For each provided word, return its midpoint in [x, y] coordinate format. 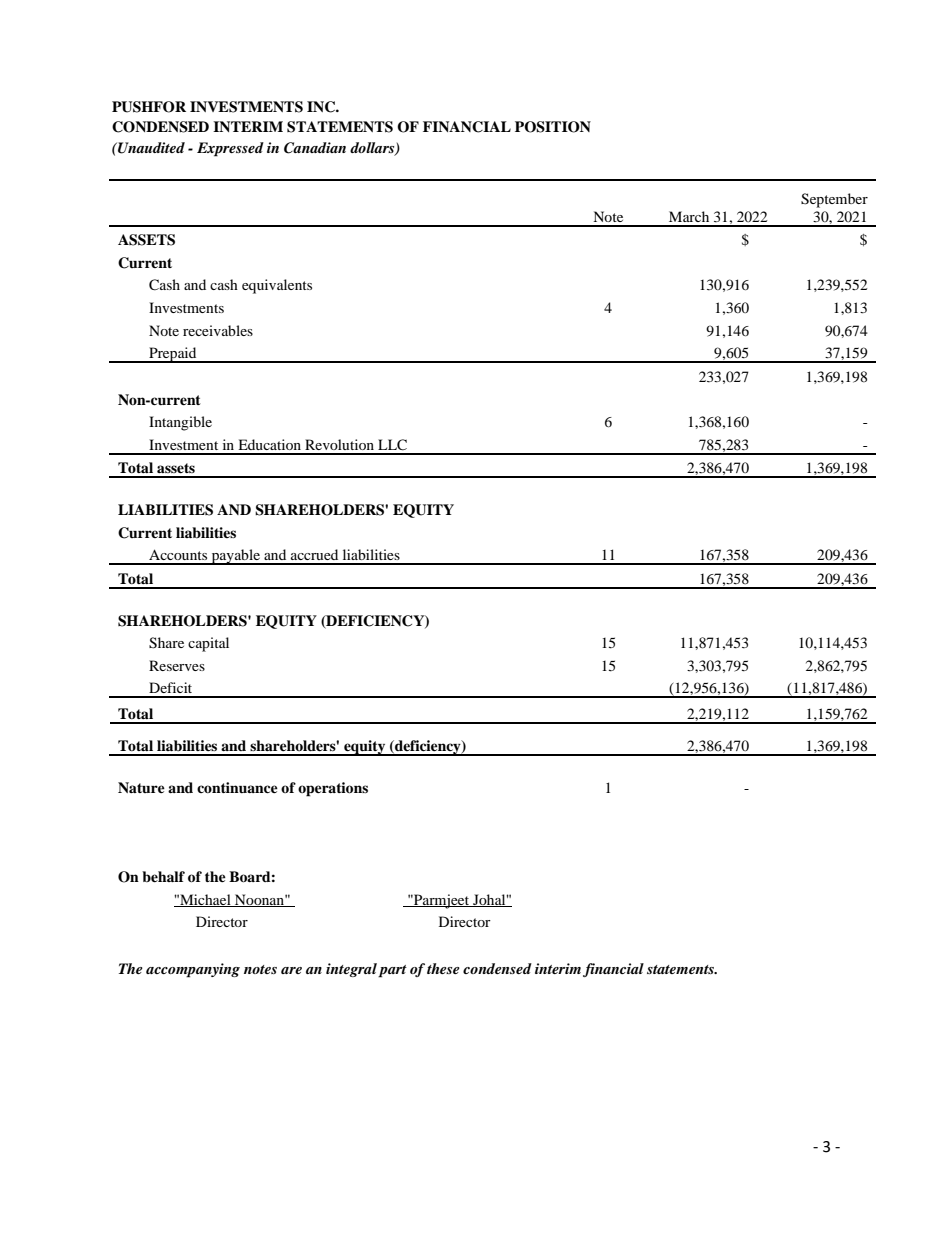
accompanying [193, 970]
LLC [392, 445]
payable [235, 557]
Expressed [230, 149]
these [443, 968]
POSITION [553, 127]
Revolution [339, 444]
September [834, 200]
